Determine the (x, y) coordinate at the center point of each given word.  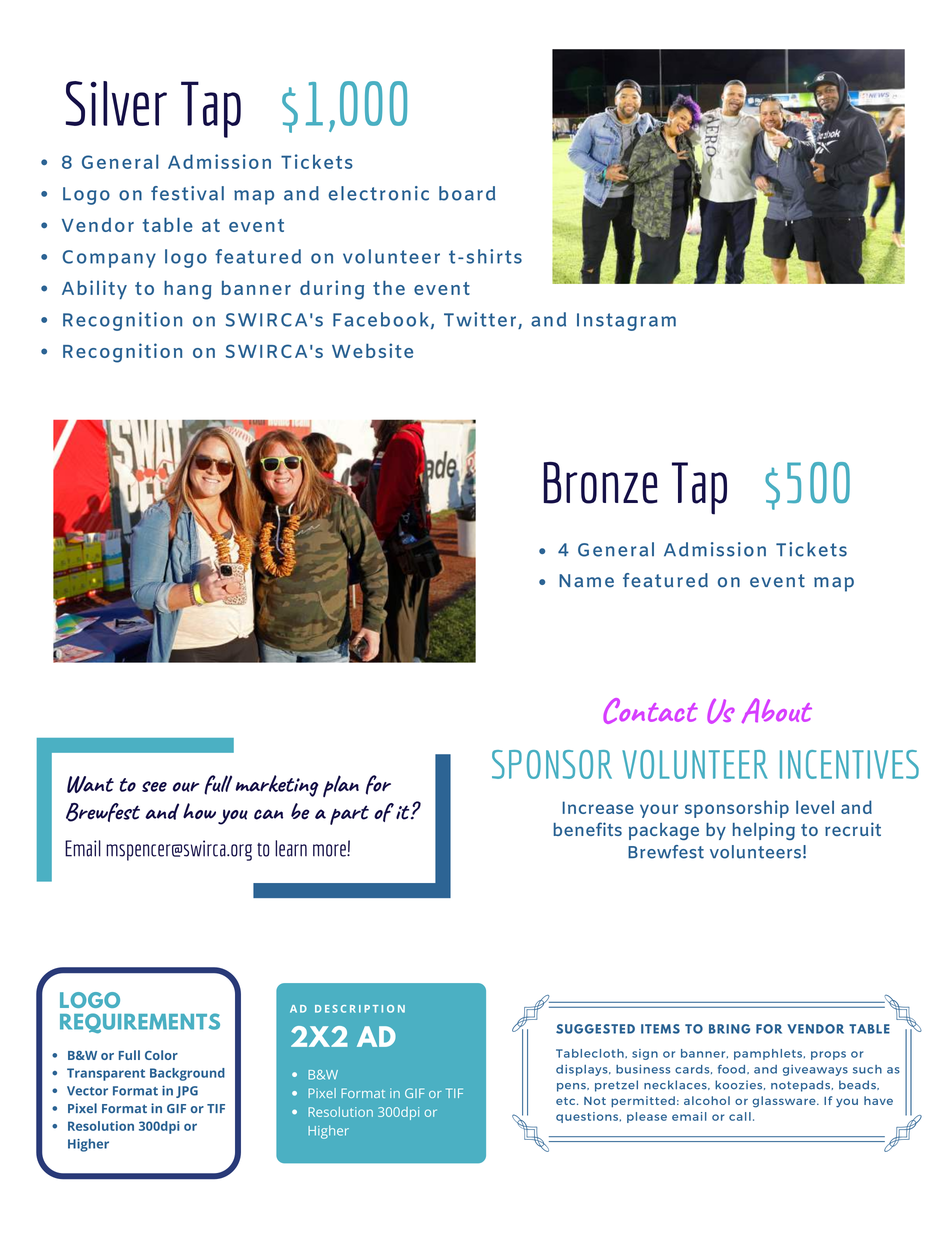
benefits (588, 829)
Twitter (480, 319)
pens (572, 1087)
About (777, 710)
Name (586, 581)
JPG (187, 1092)
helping (764, 831)
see (154, 786)
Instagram (626, 322)
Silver (116, 103)
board (467, 193)
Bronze (601, 483)
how (199, 811)
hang (188, 290)
